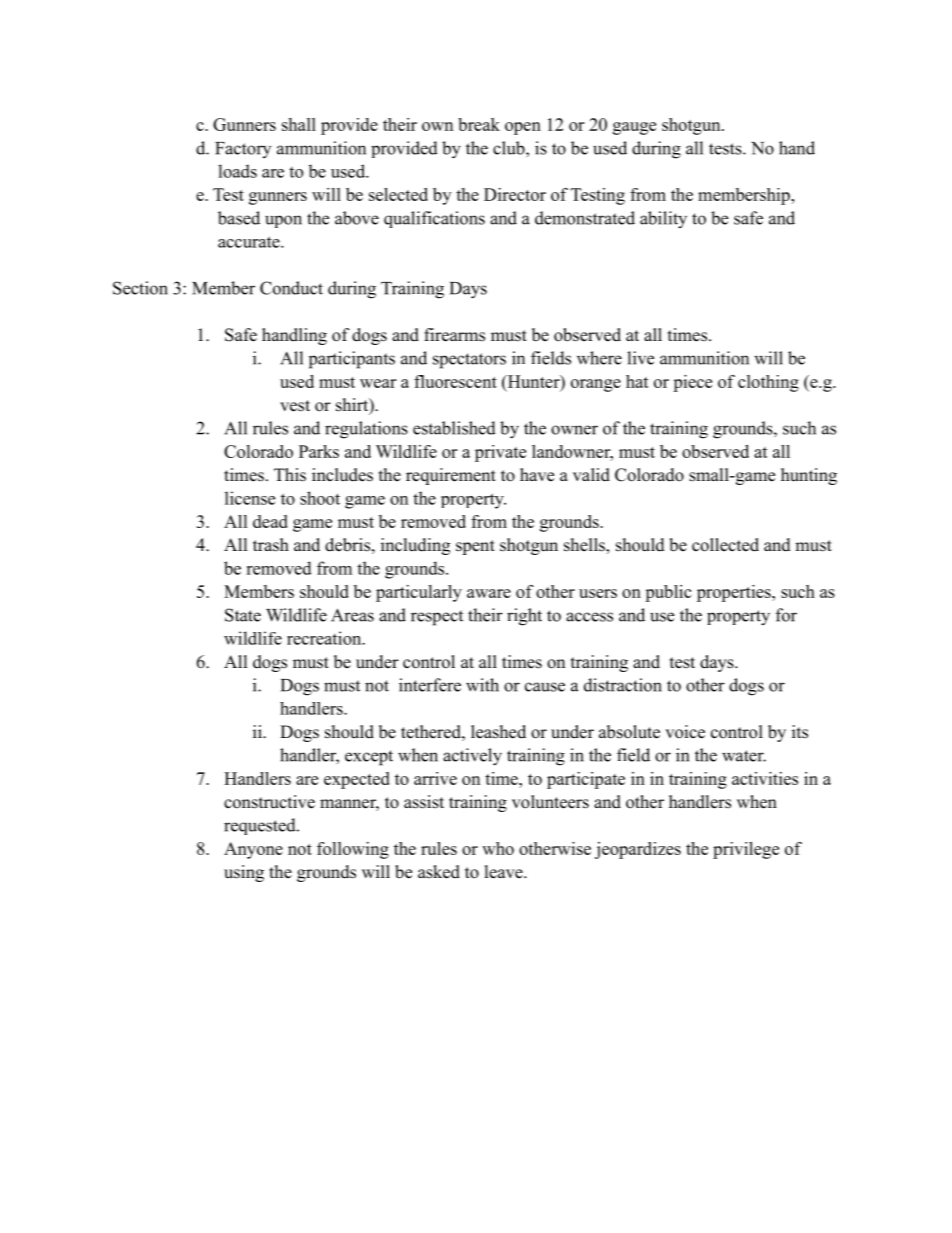 Image resolution: width=952 pixels, height=1233 pixels. What do you see at coordinates (253, 850) in the image?
I see `Anyone` at bounding box center [253, 850].
